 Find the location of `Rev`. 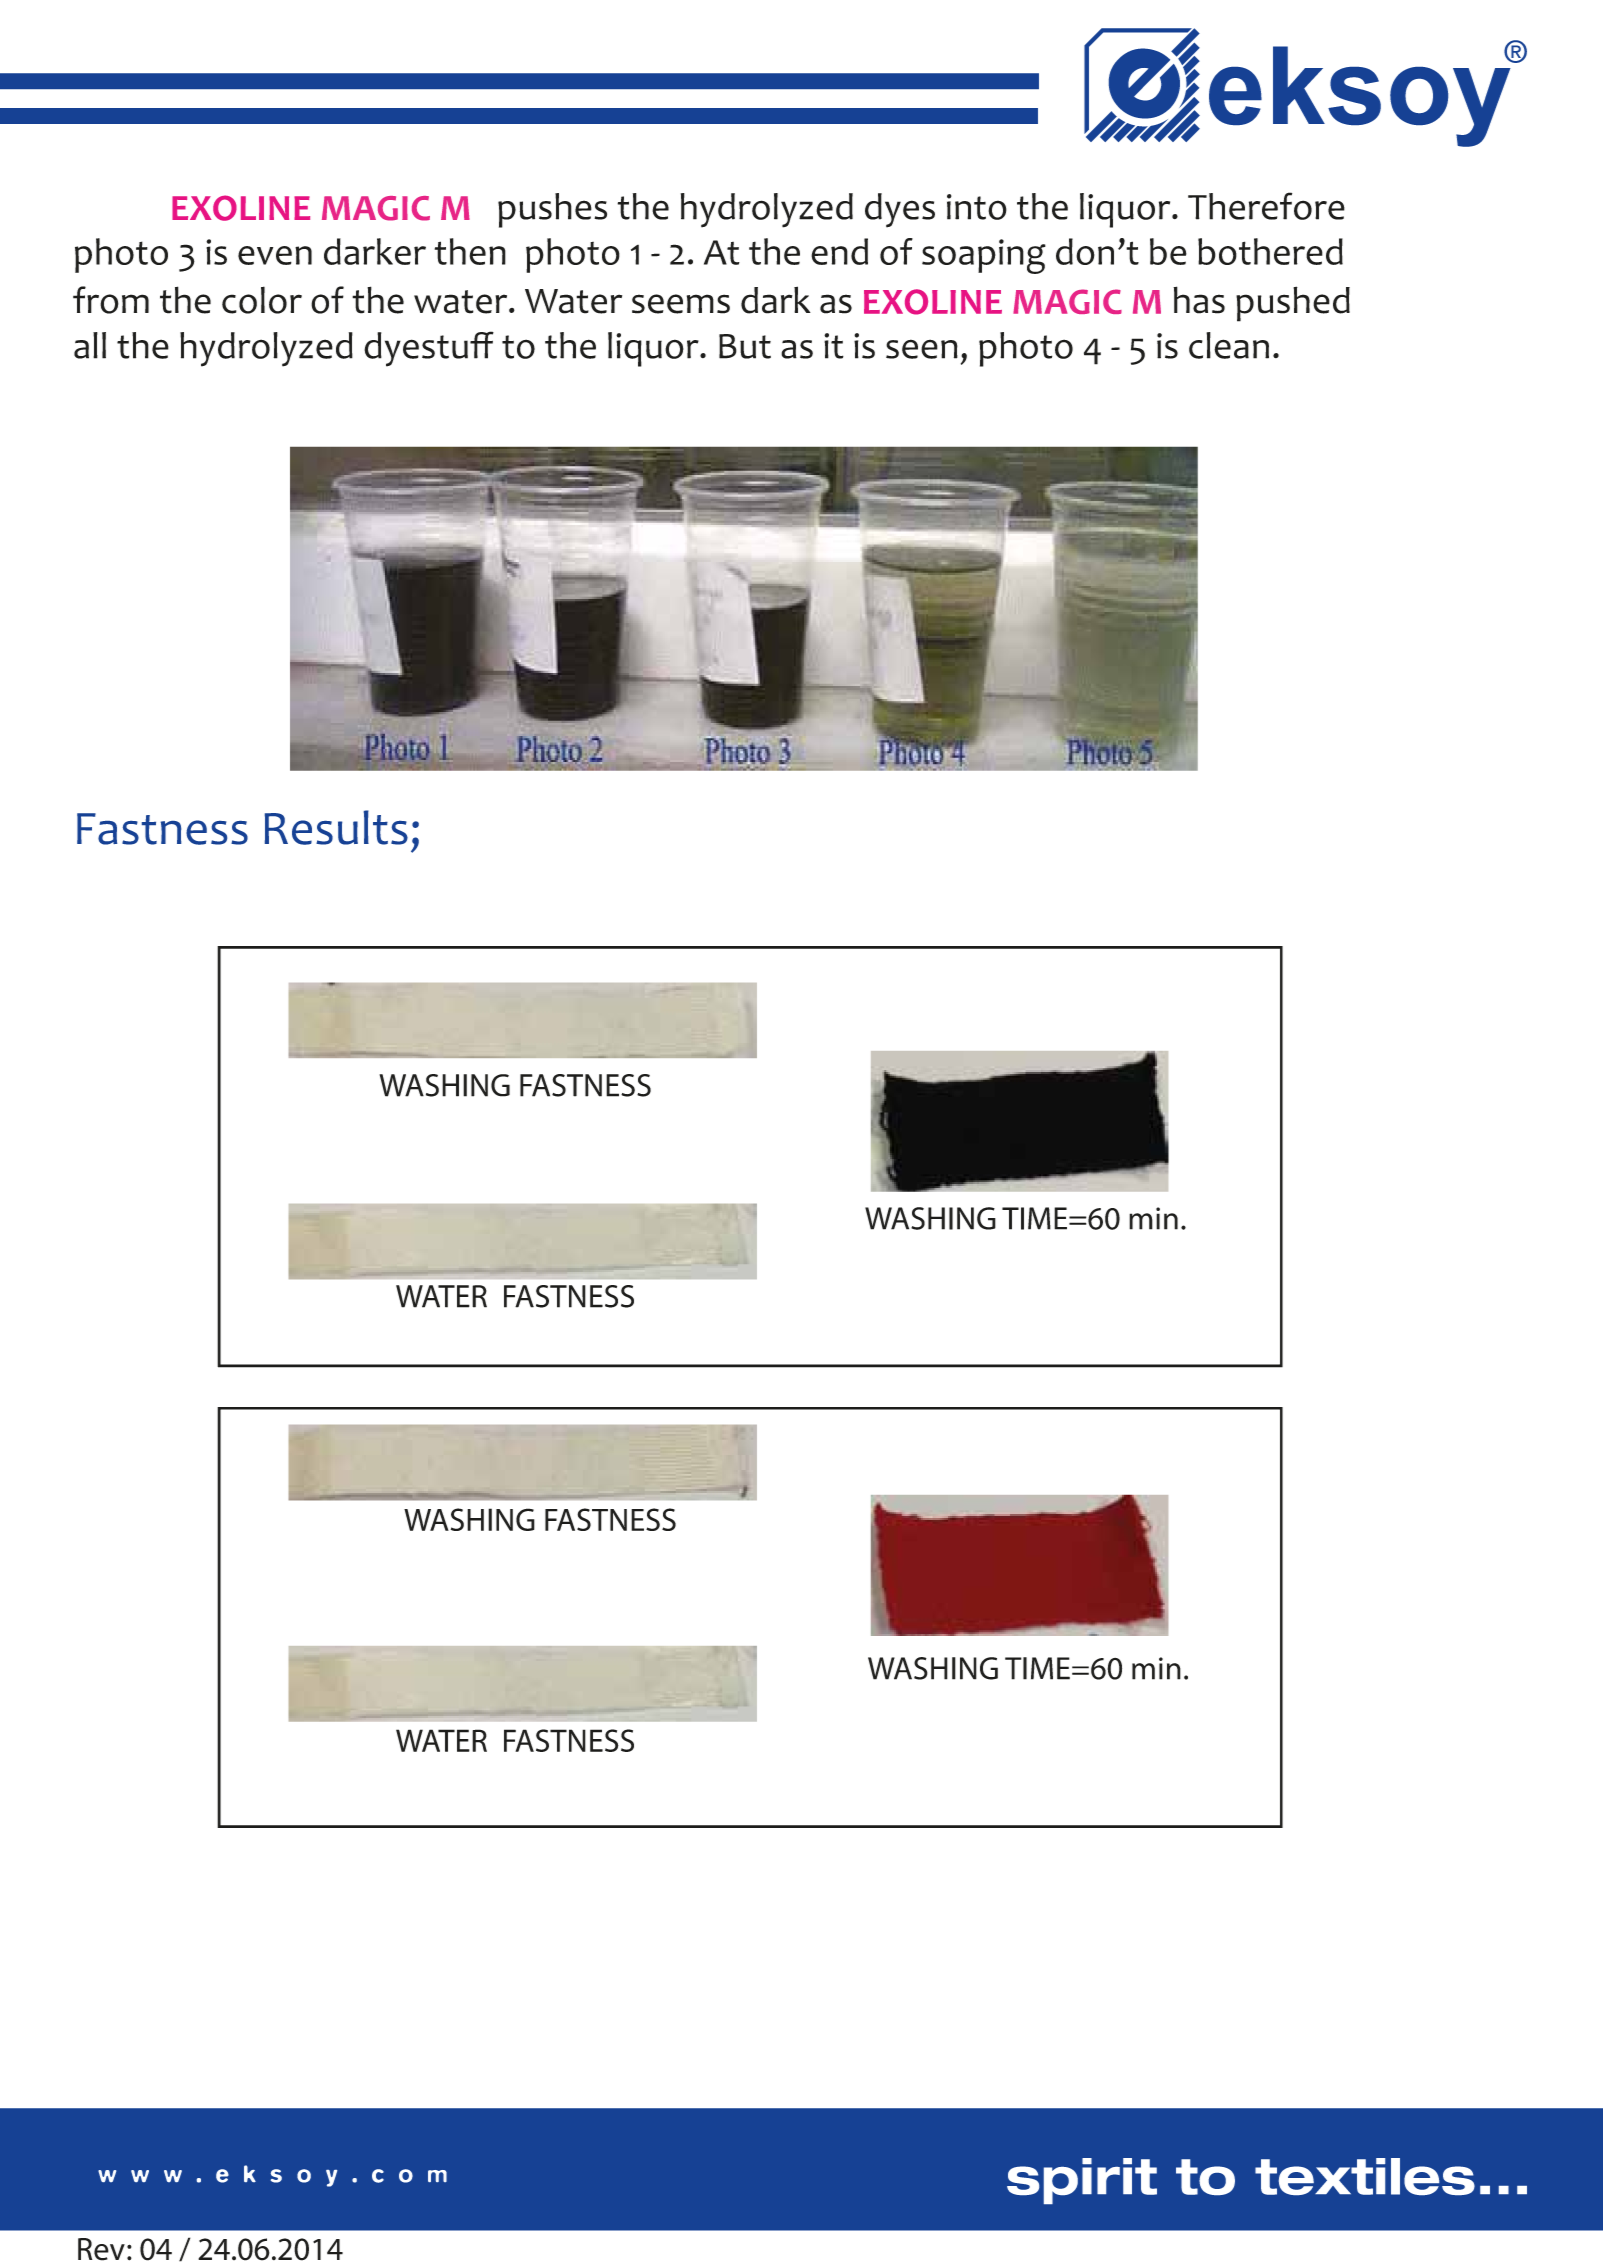

Rev is located at coordinates (101, 2249).
